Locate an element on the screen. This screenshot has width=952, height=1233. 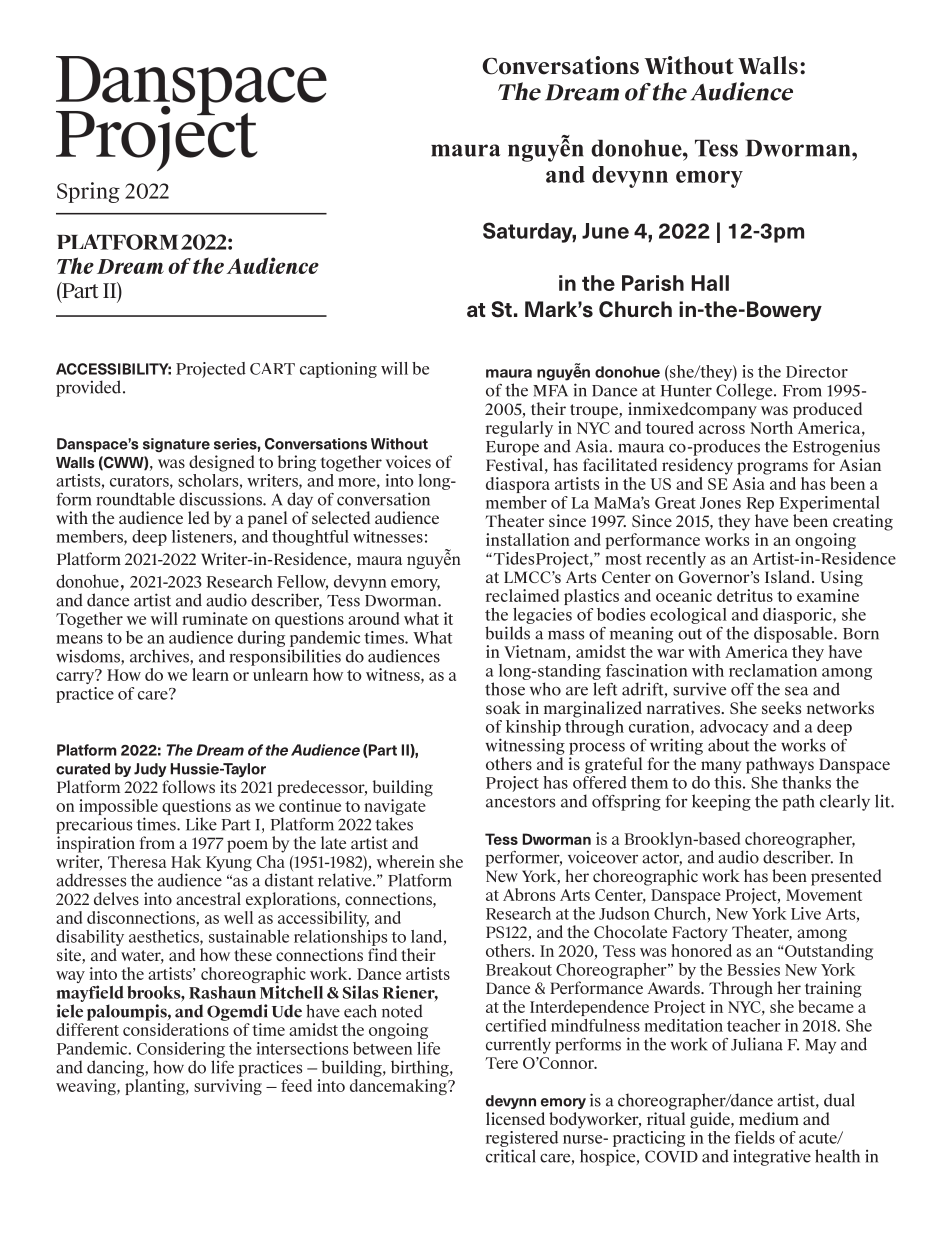
June is located at coordinates (605, 231).
